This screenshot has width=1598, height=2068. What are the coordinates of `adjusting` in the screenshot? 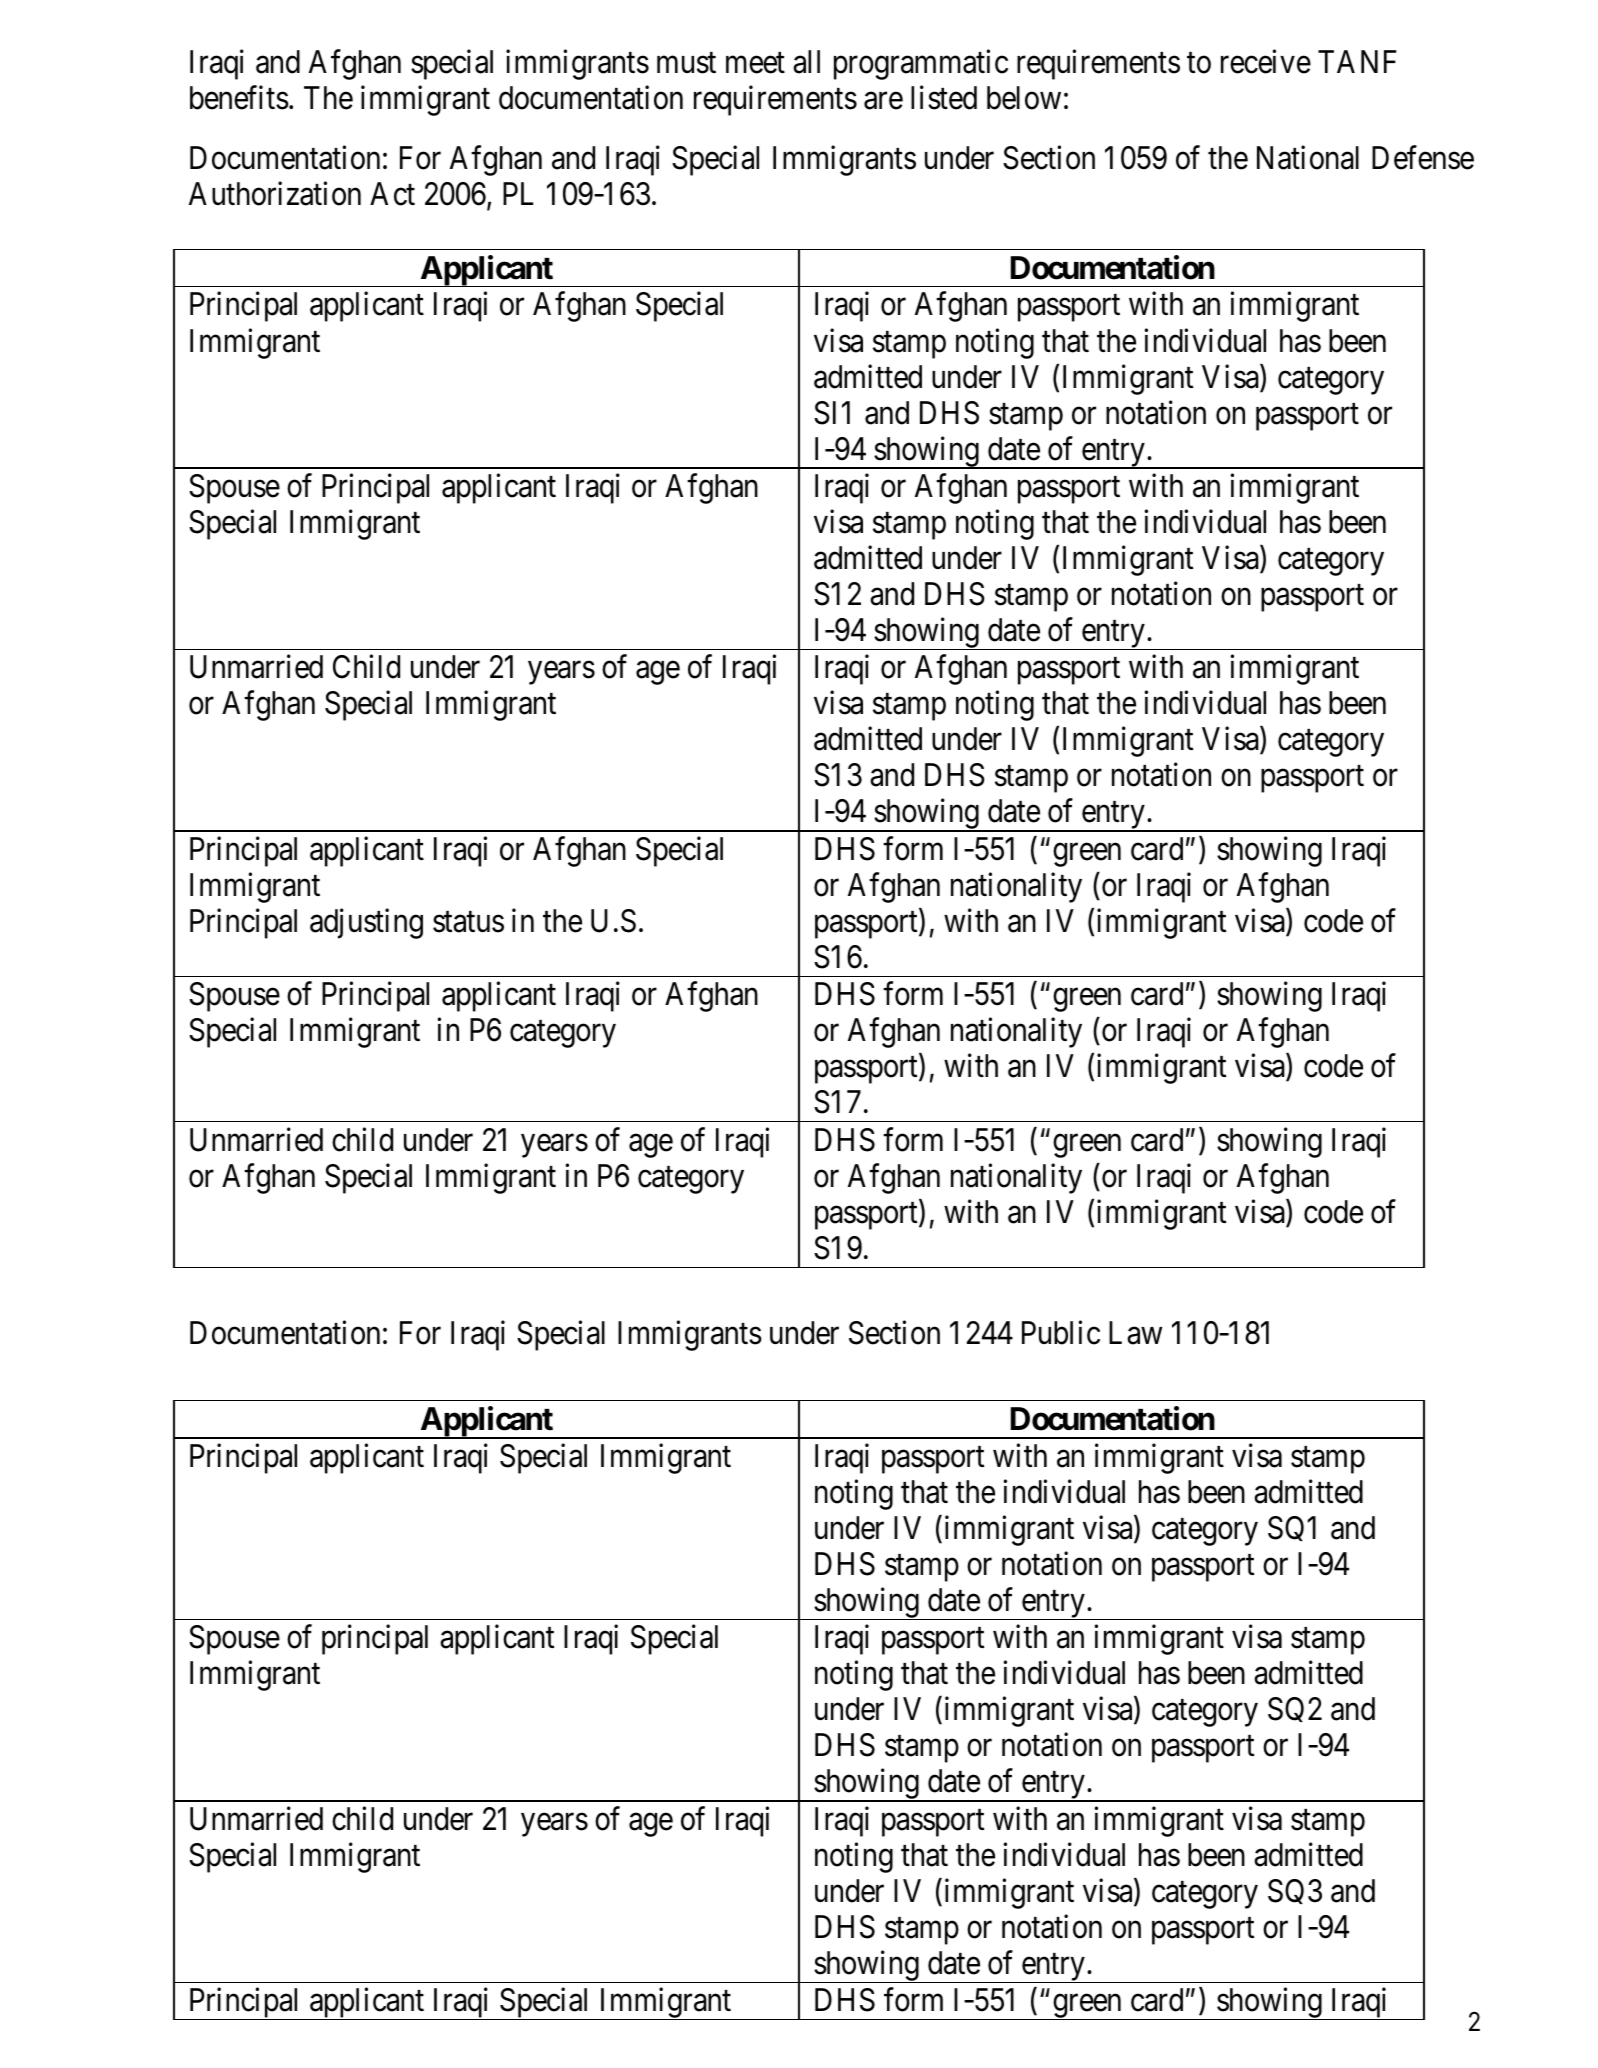 It's located at (366, 924).
